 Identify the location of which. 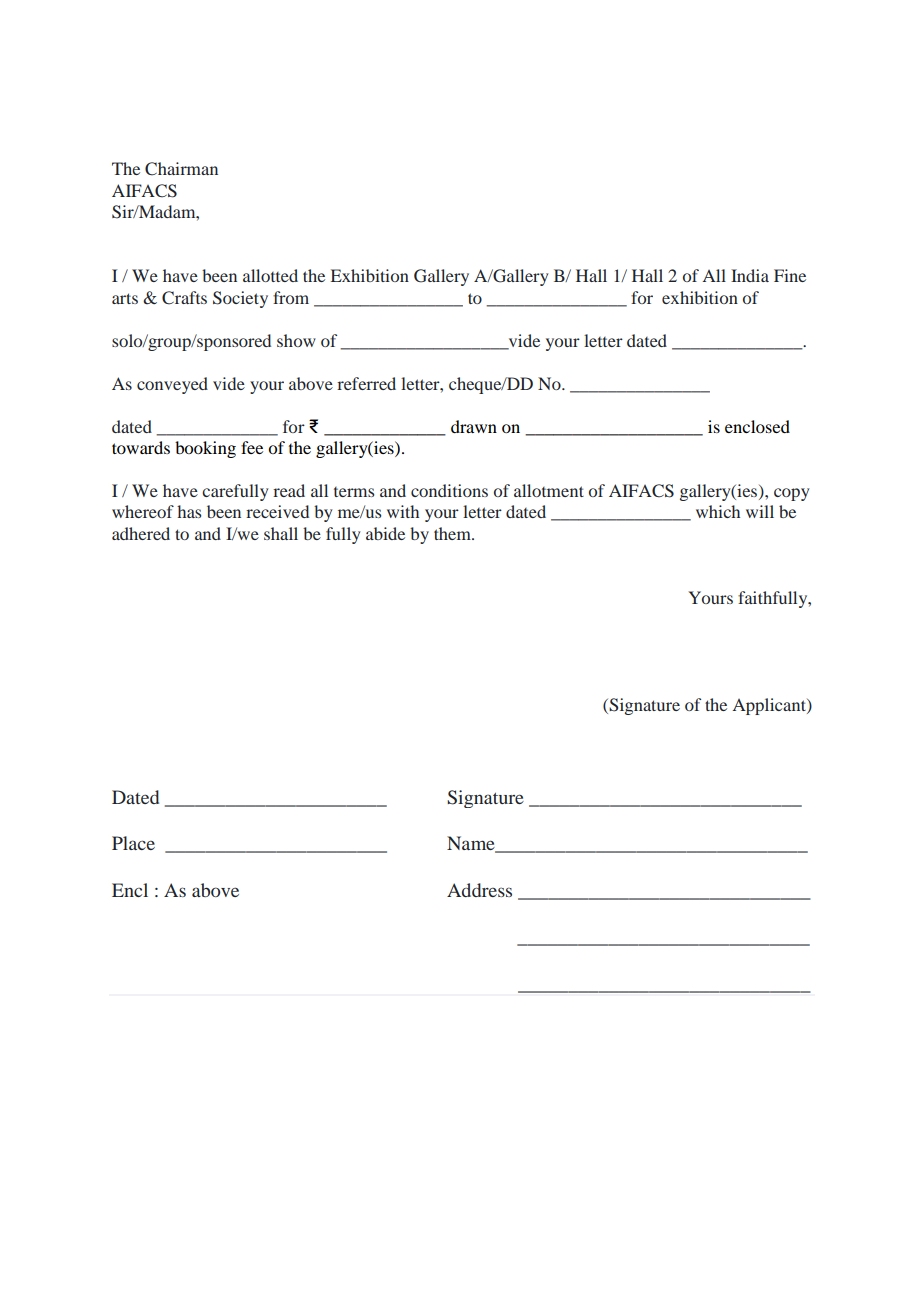
(718, 511).
